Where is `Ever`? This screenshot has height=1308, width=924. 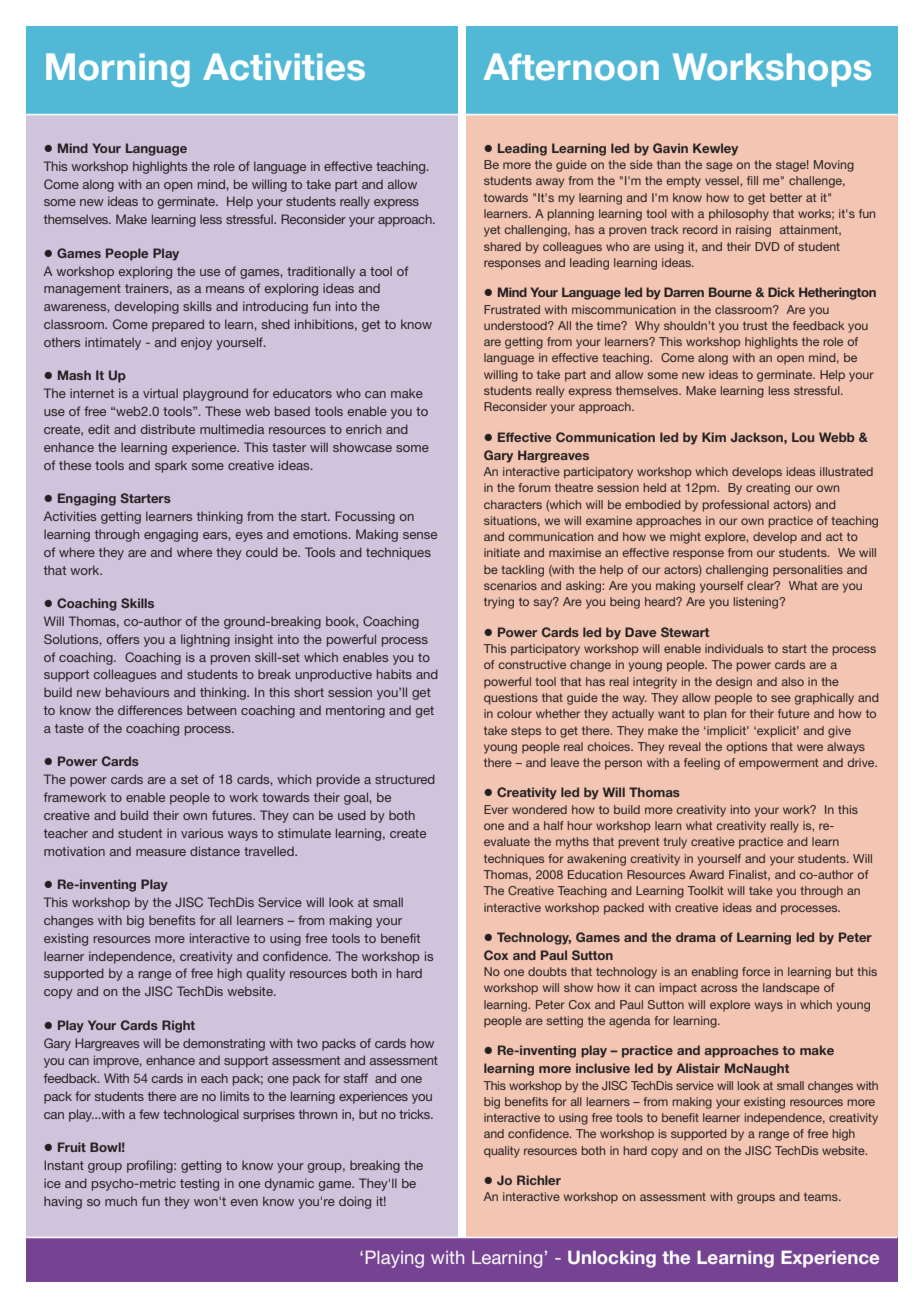 Ever is located at coordinates (496, 809).
